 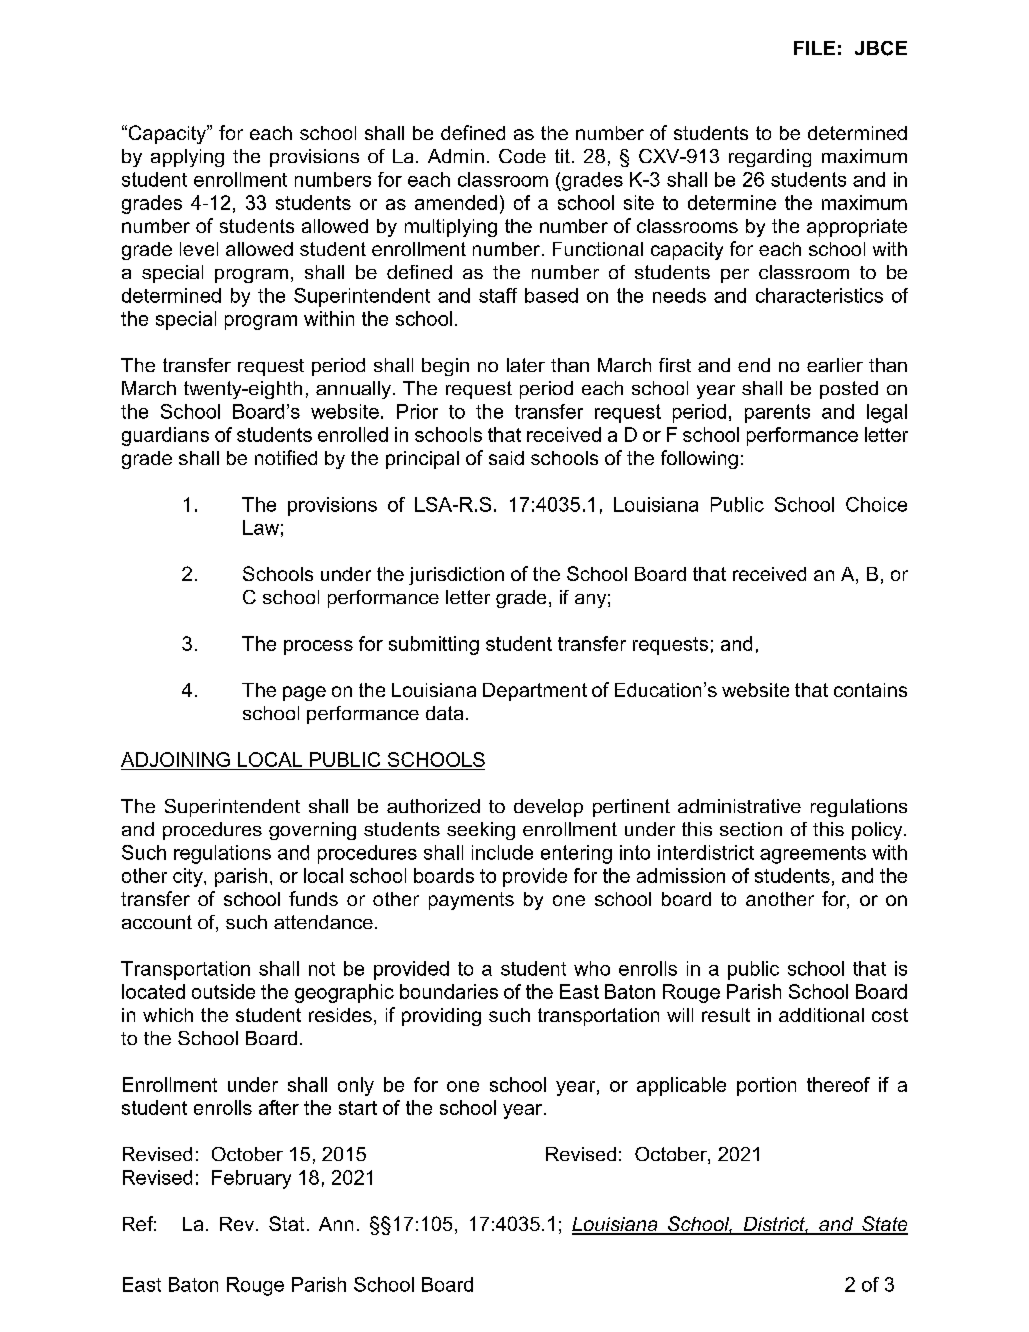 What do you see at coordinates (522, 156) in the screenshot?
I see `Code` at bounding box center [522, 156].
